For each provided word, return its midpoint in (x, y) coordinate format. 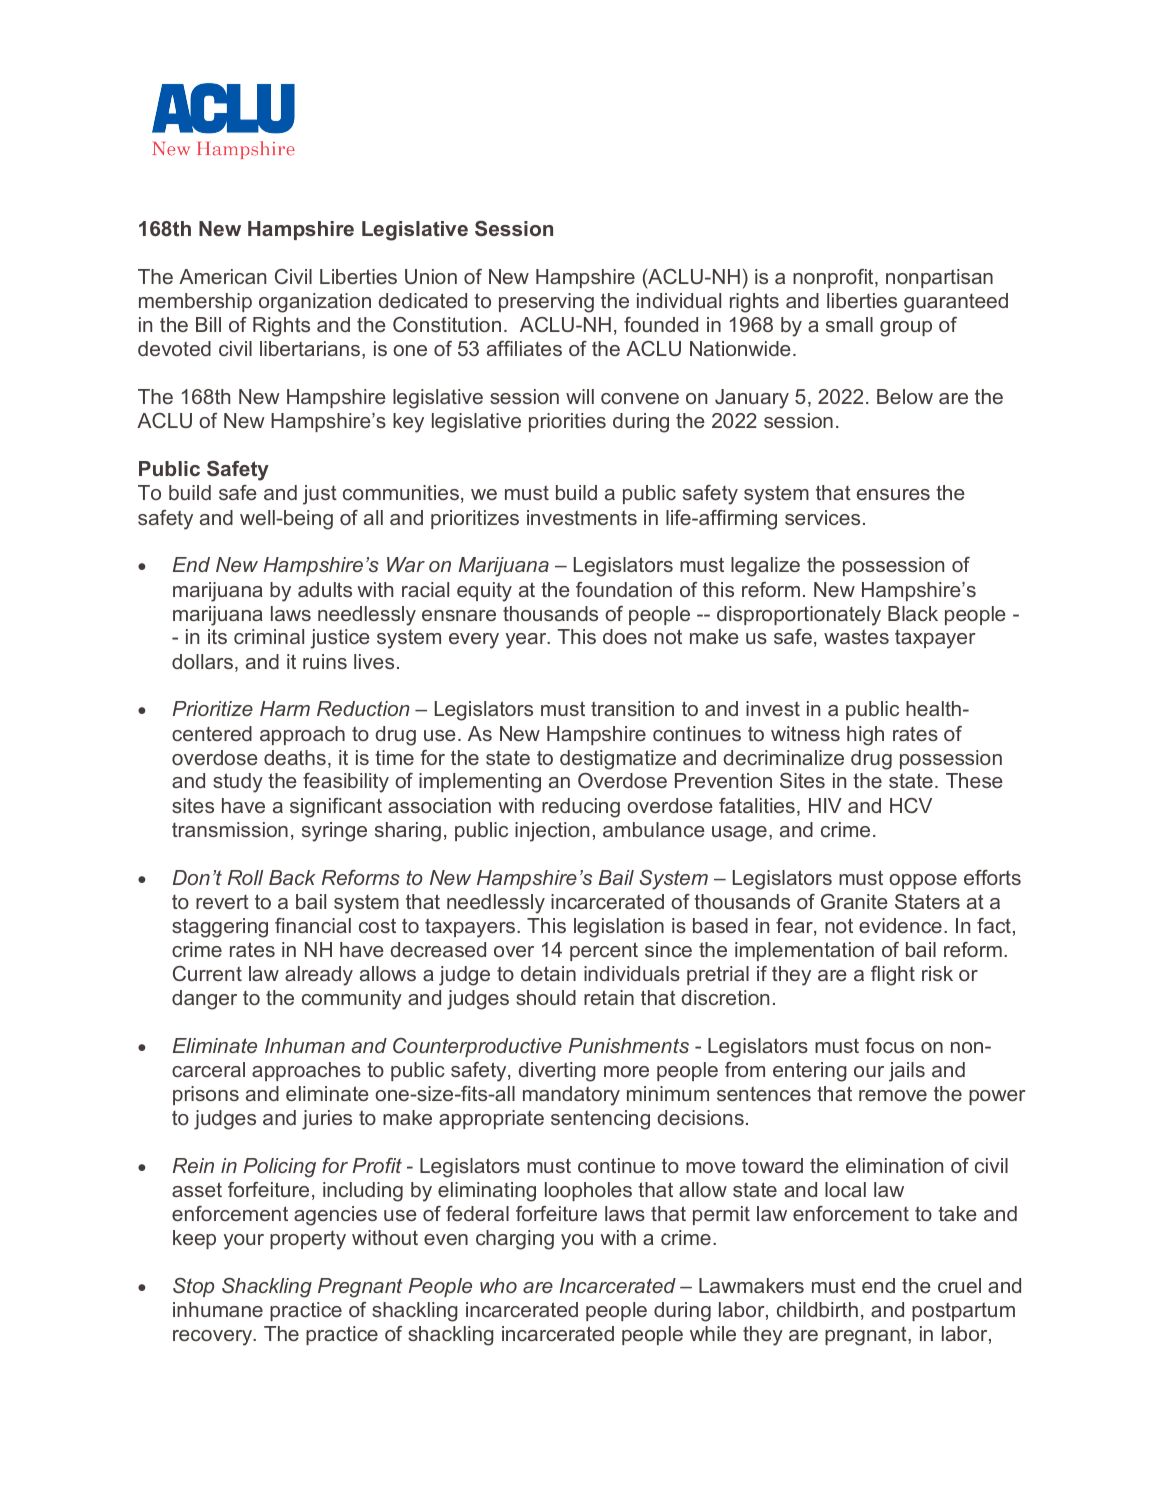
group (906, 329)
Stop (193, 1287)
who (498, 1285)
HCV (911, 805)
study (238, 783)
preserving (546, 303)
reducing (581, 808)
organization (315, 303)
